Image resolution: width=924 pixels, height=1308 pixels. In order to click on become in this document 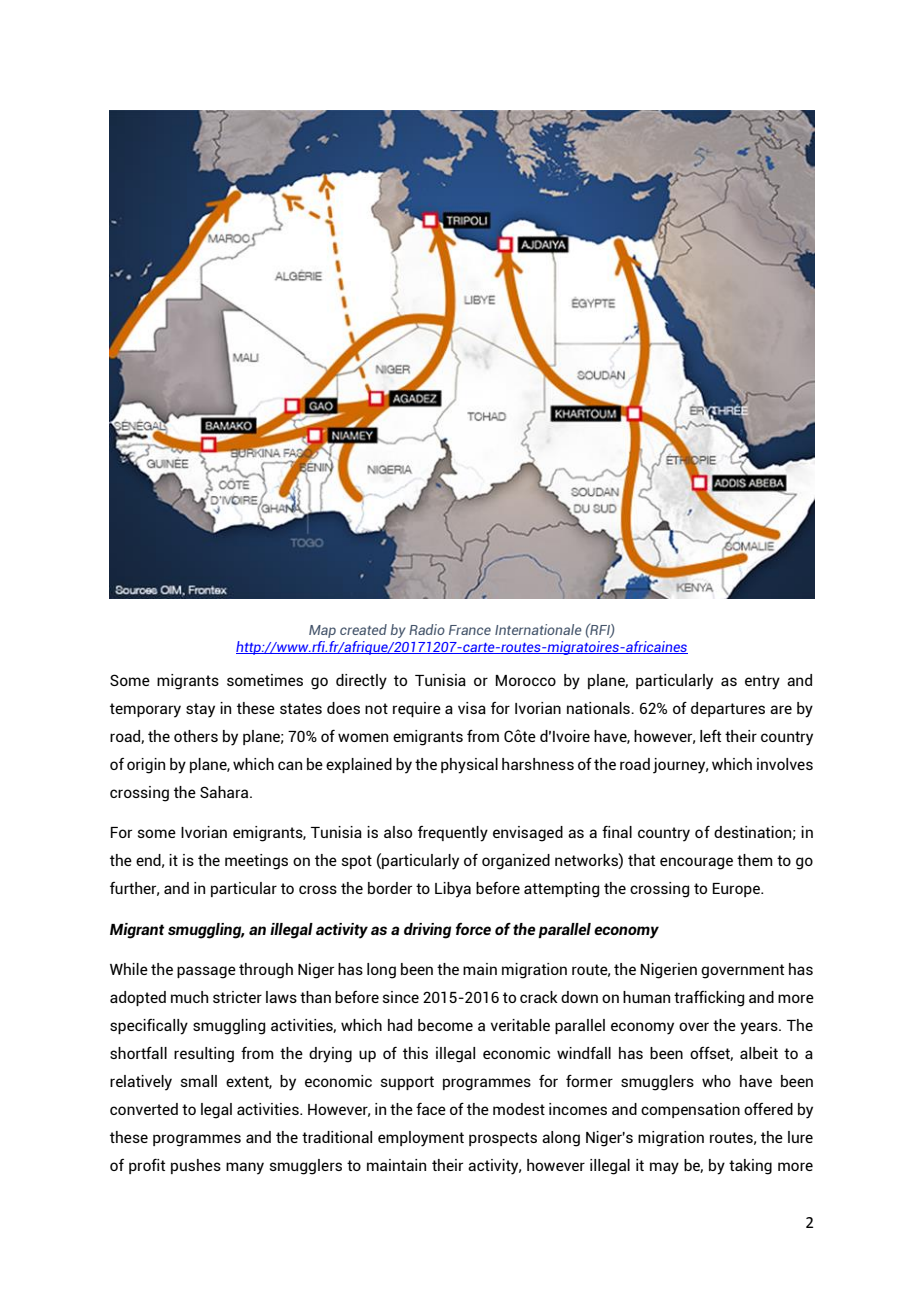, I will do `click(445, 1025)`.
